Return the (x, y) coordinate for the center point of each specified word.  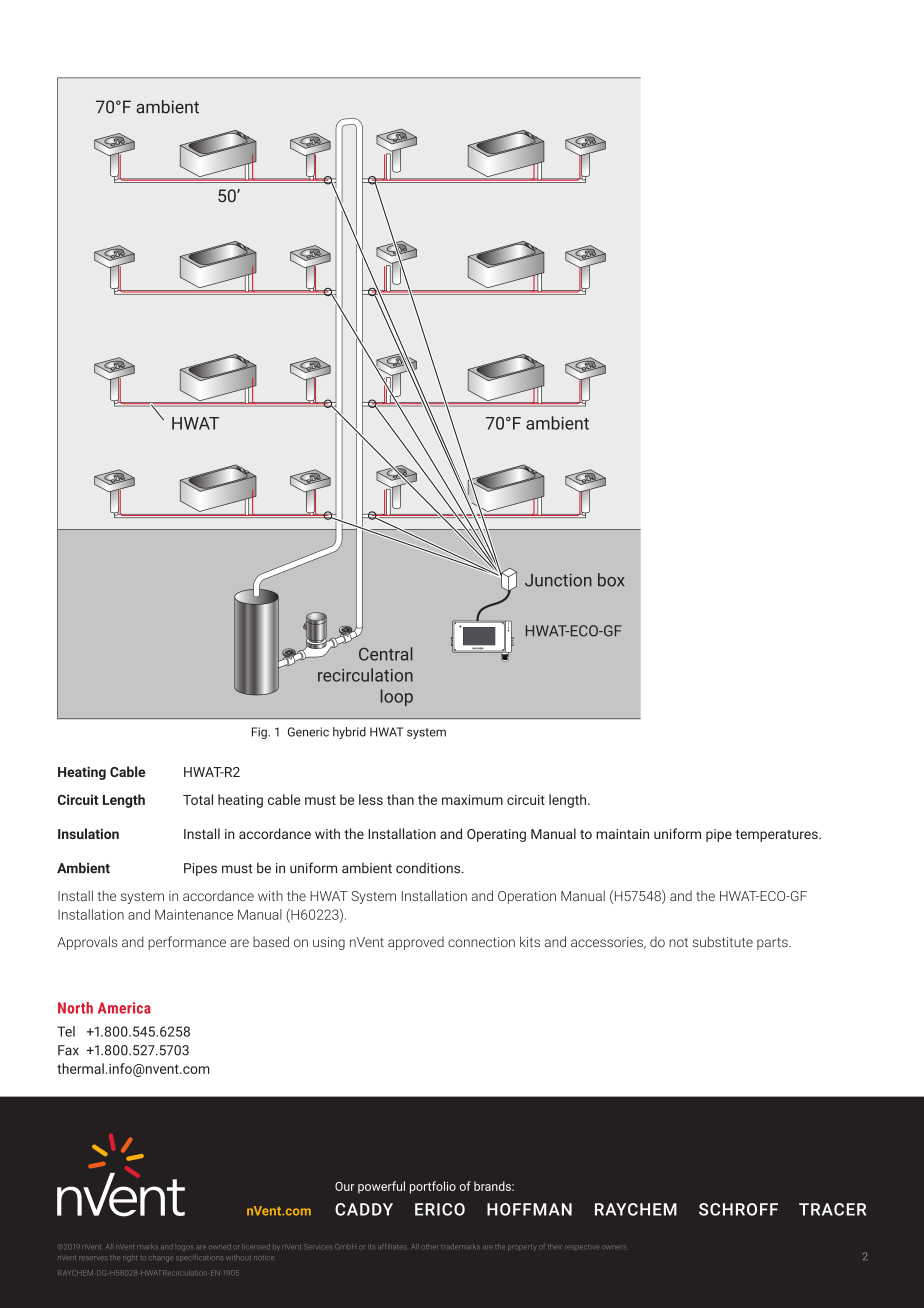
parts (773, 944)
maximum (472, 800)
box (611, 580)
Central (386, 654)
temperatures (777, 836)
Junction (558, 580)
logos (185, 1248)
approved (416, 943)
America (124, 1008)
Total (198, 799)
